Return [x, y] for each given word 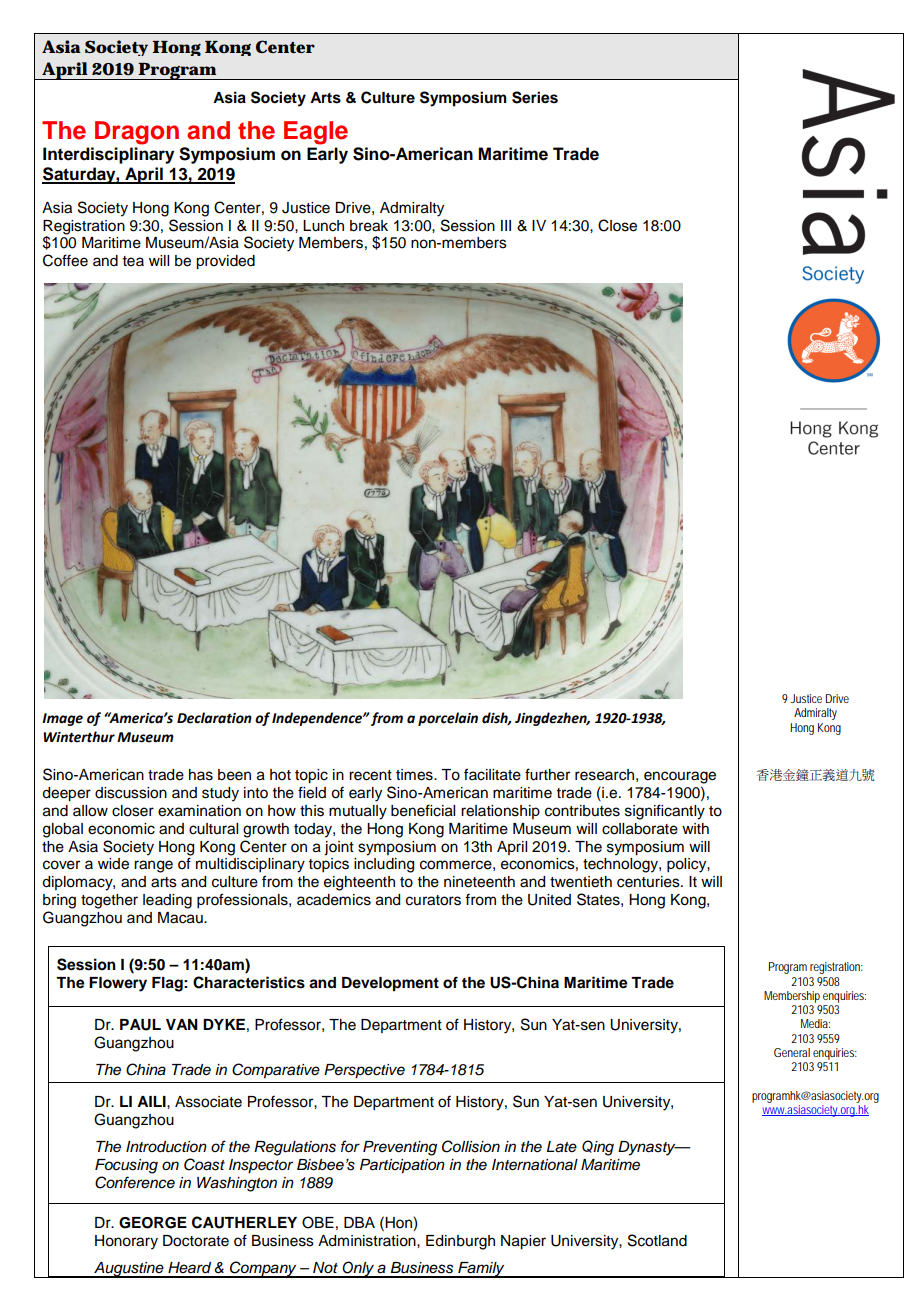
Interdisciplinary [108, 155]
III [506, 225]
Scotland [657, 1240]
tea [133, 261]
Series [535, 97]
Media [815, 1023]
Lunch [323, 226]
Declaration [214, 718]
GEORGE [153, 1223]
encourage [680, 777]
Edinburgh [460, 1242]
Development [390, 984]
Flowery [118, 984]
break [369, 226]
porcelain [448, 719]
